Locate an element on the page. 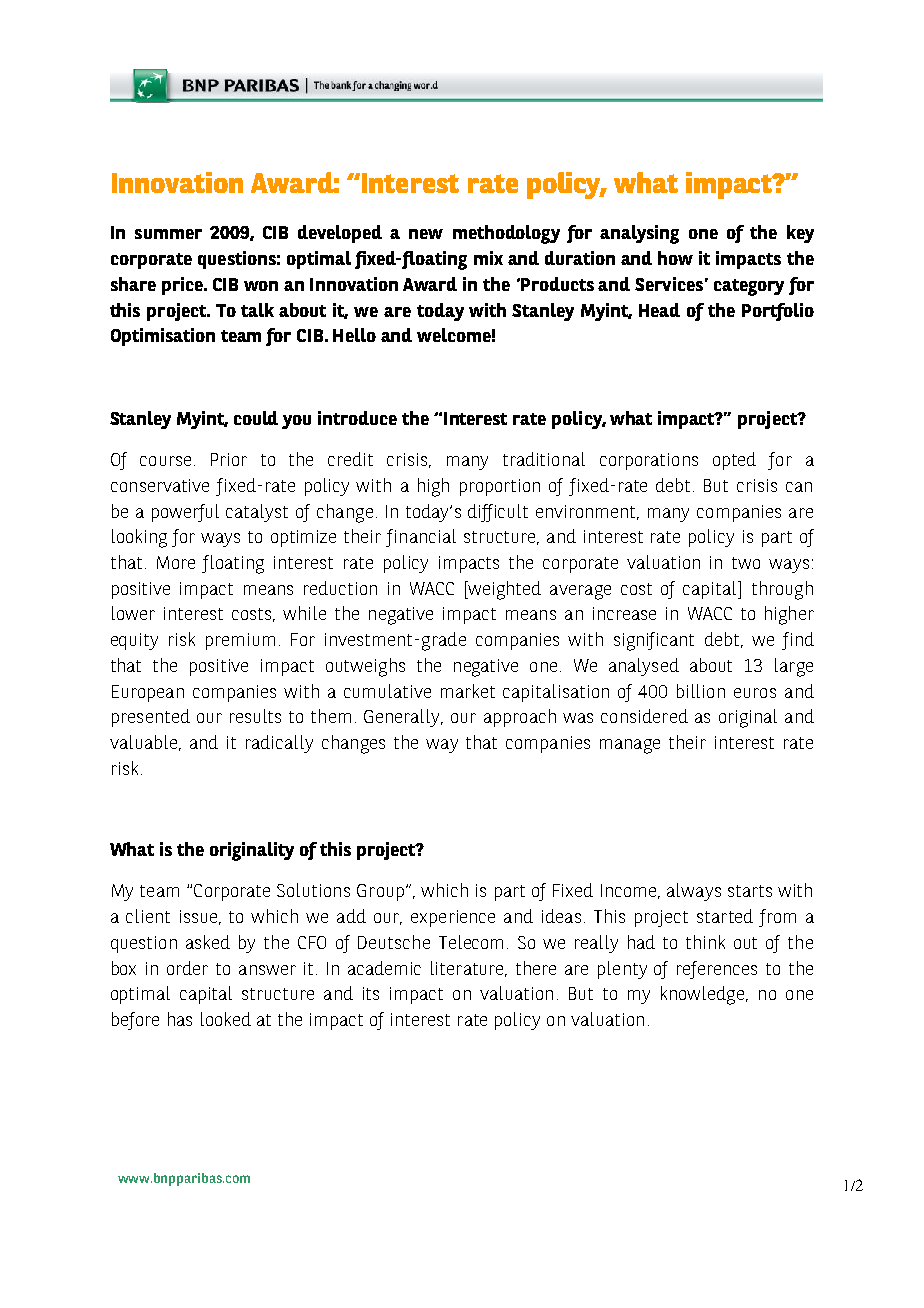 The image size is (924, 1308). looked is located at coordinates (226, 1019).
